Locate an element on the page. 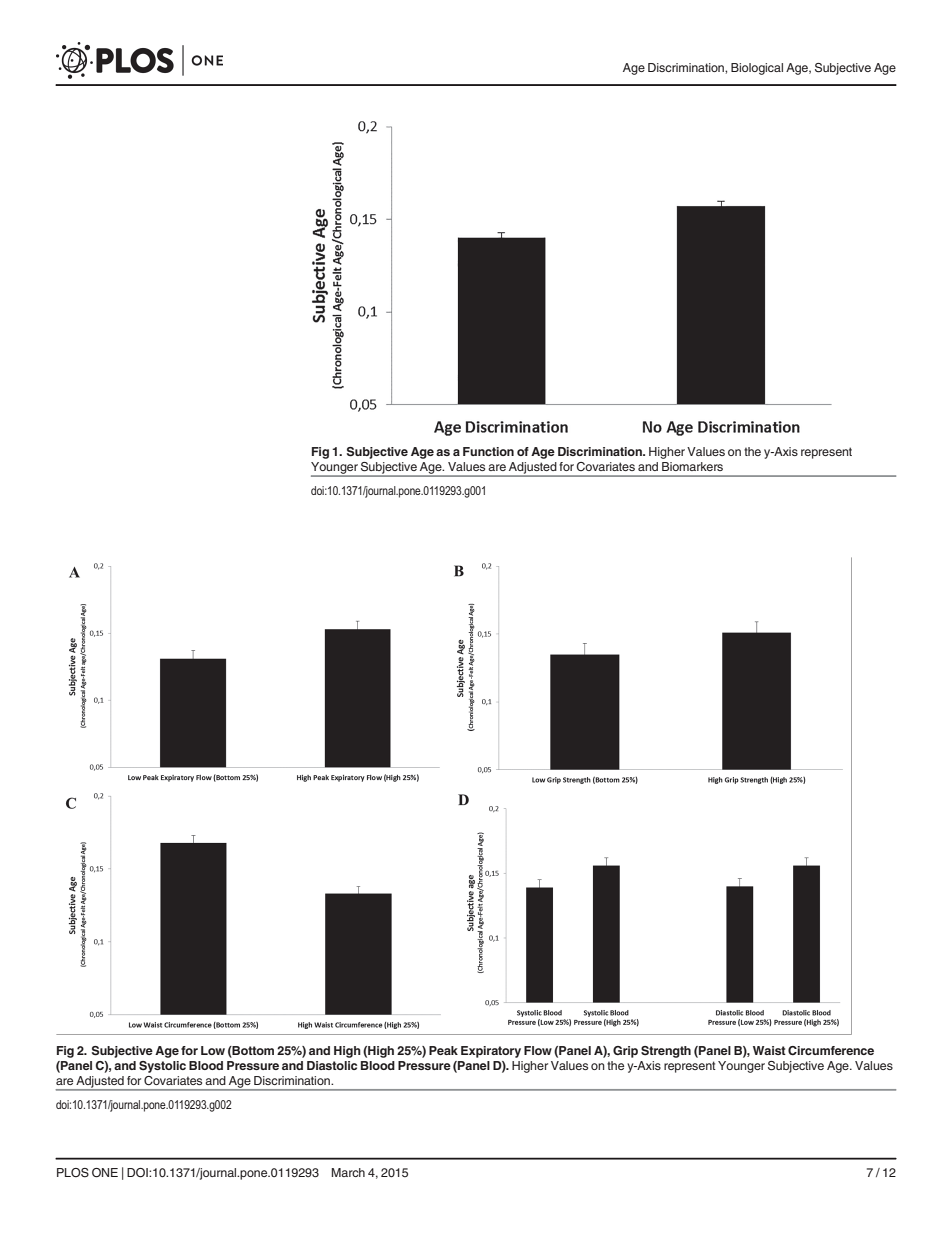 This page has height=1233, width=952. PLOS is located at coordinates (73, 1173).
